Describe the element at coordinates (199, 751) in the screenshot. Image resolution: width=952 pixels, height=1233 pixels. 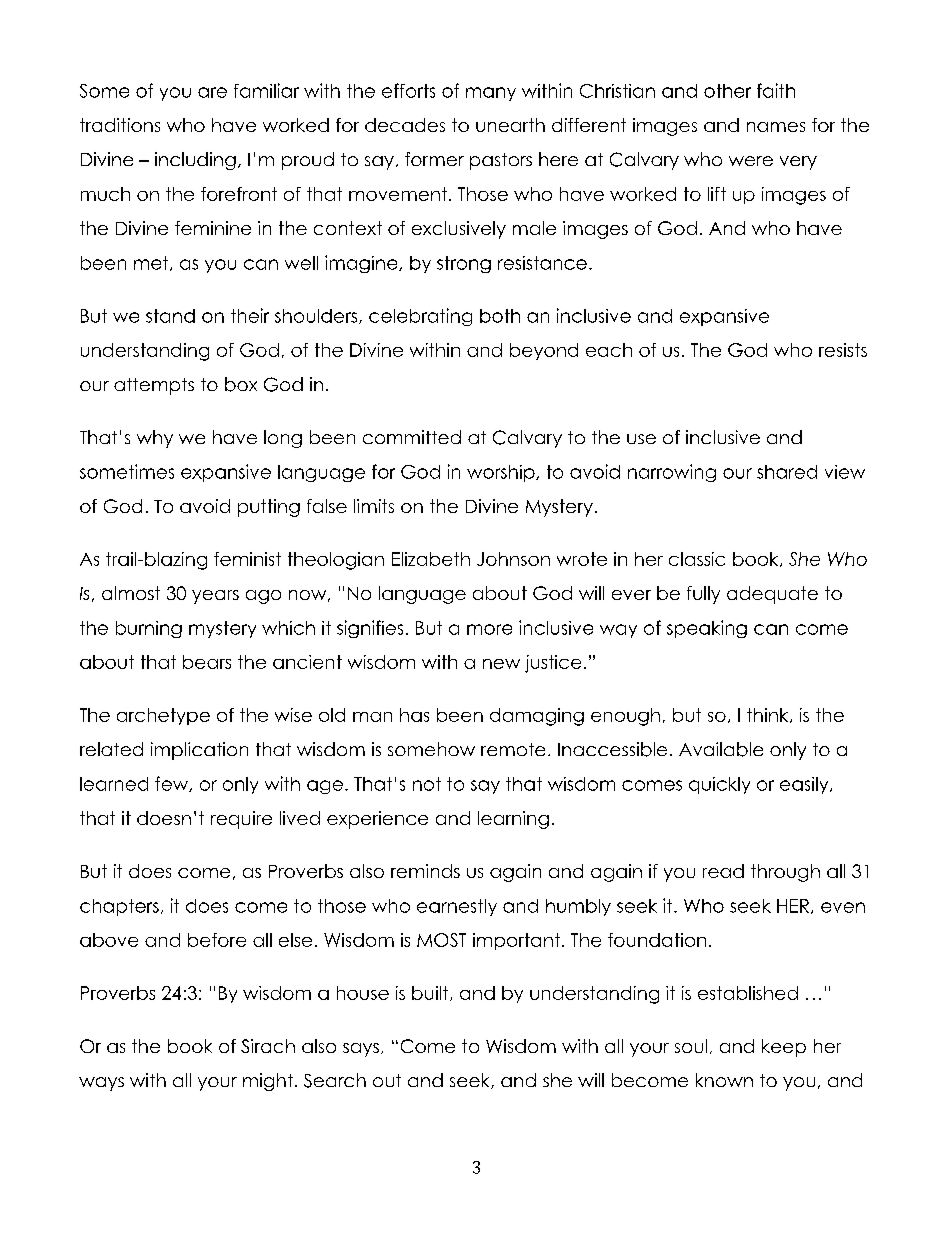
I see `implication` at that location.
